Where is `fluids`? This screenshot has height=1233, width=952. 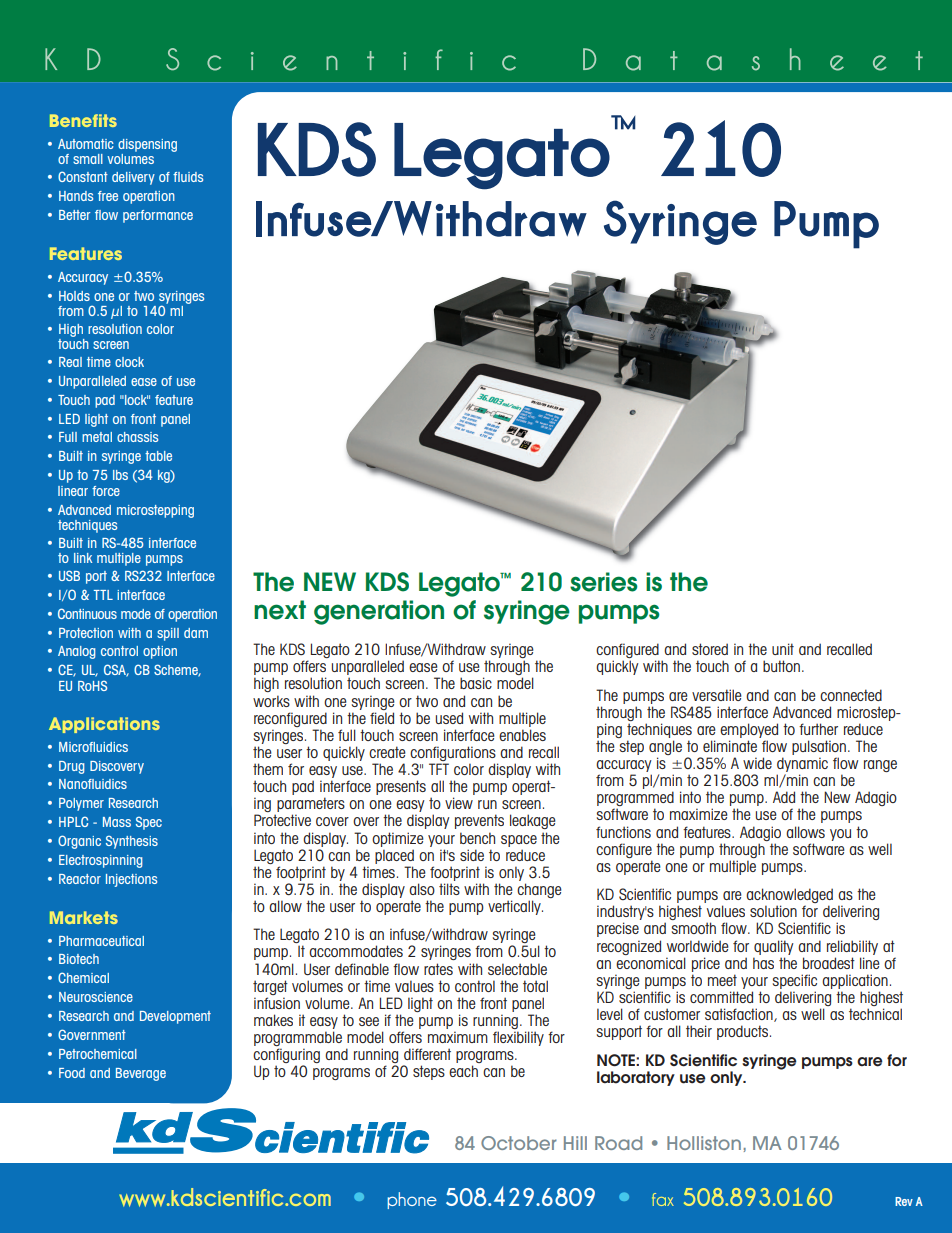 fluids is located at coordinates (188, 177).
